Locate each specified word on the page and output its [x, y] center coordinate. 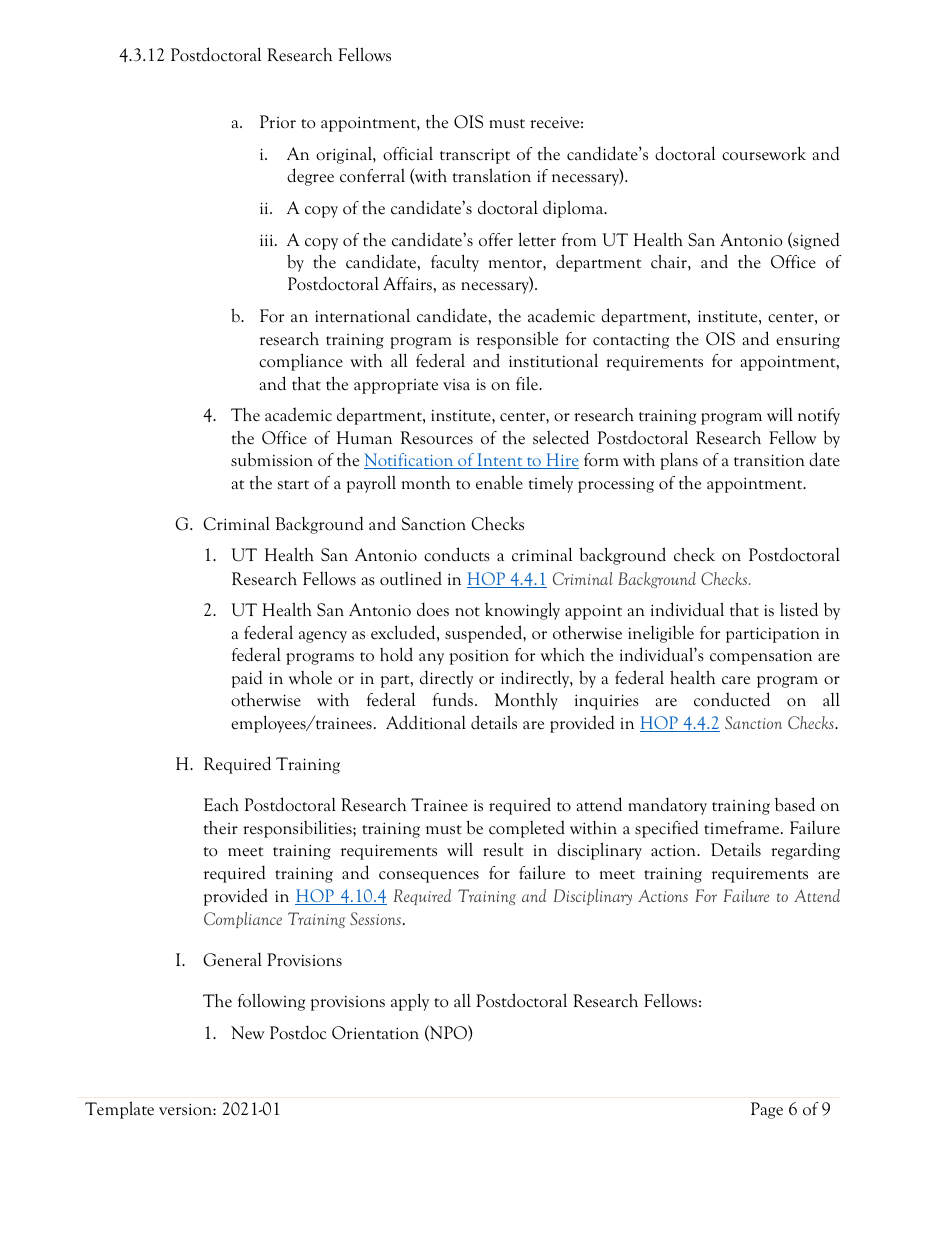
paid [247, 679]
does [433, 609]
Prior [278, 122]
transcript [475, 156]
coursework [764, 153]
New [247, 1033]
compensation [761, 657]
